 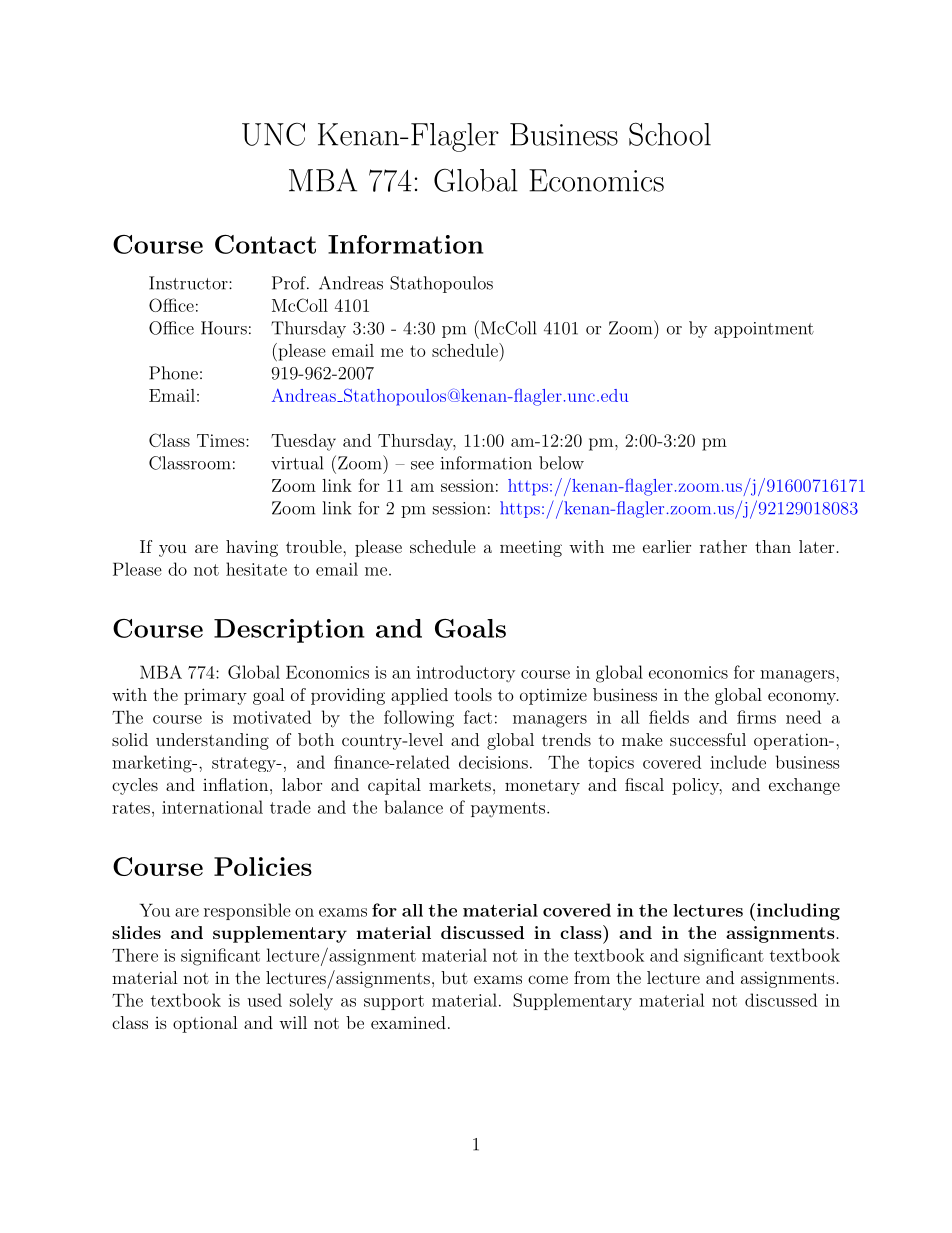 I want to click on introductory, so click(x=465, y=673).
